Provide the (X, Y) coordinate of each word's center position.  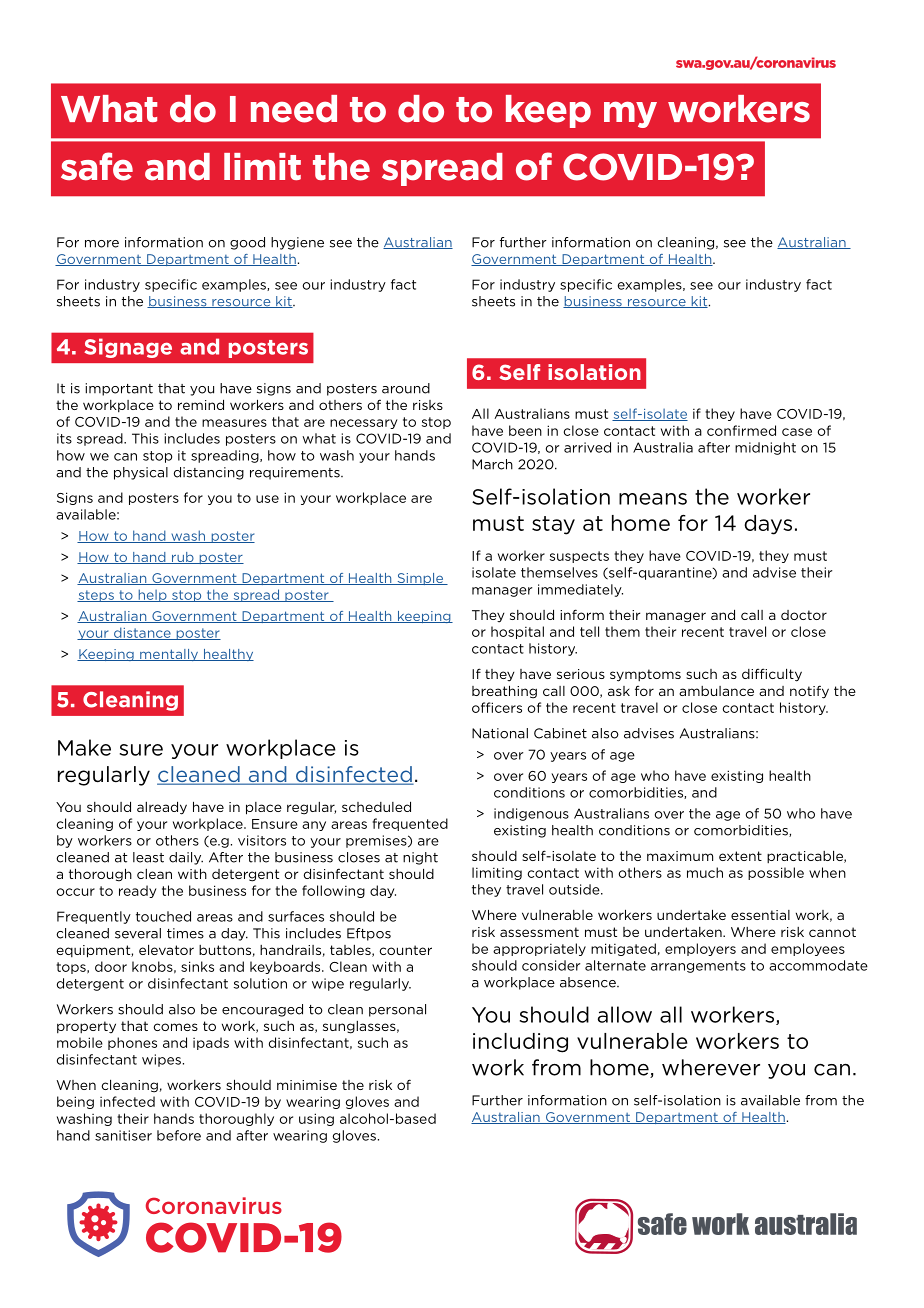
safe (97, 166)
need (294, 109)
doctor (804, 615)
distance (142, 633)
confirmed (741, 430)
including (520, 1043)
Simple (420, 579)
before (179, 1135)
